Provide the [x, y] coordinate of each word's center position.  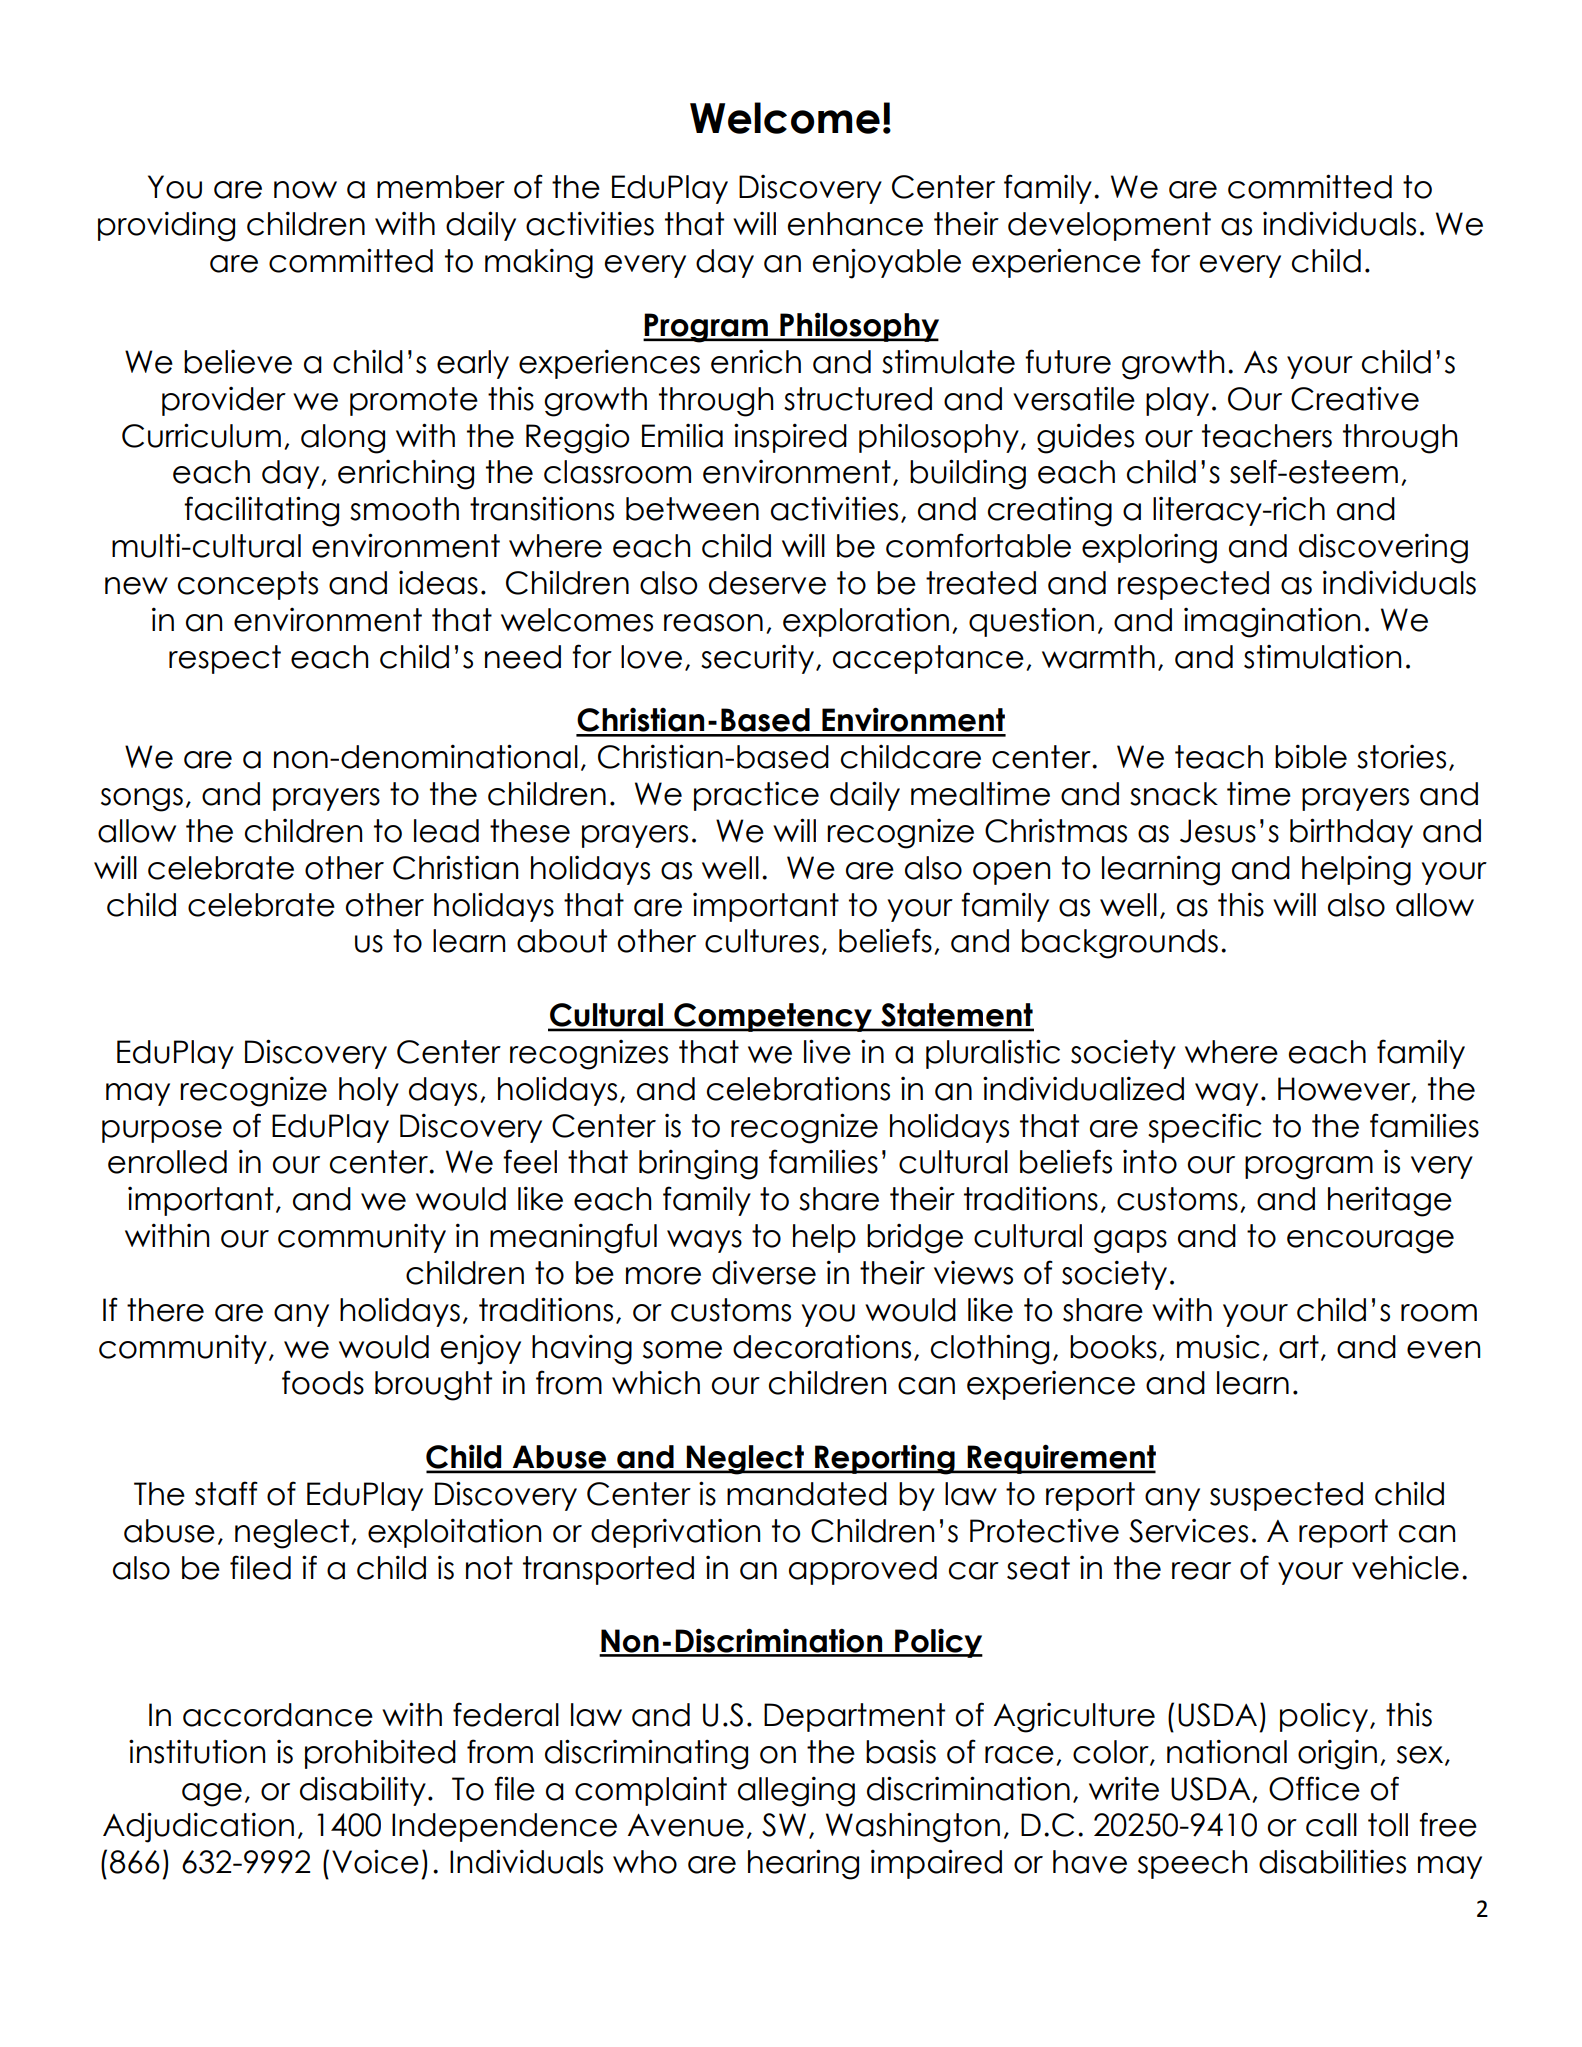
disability [363, 1791]
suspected [1286, 1496]
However [1345, 1090]
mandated [807, 1494]
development [1109, 226]
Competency [773, 1017]
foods [323, 1382]
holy [369, 1091]
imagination [1272, 622]
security [759, 659]
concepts [248, 585]
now [305, 190]
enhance [855, 224]
